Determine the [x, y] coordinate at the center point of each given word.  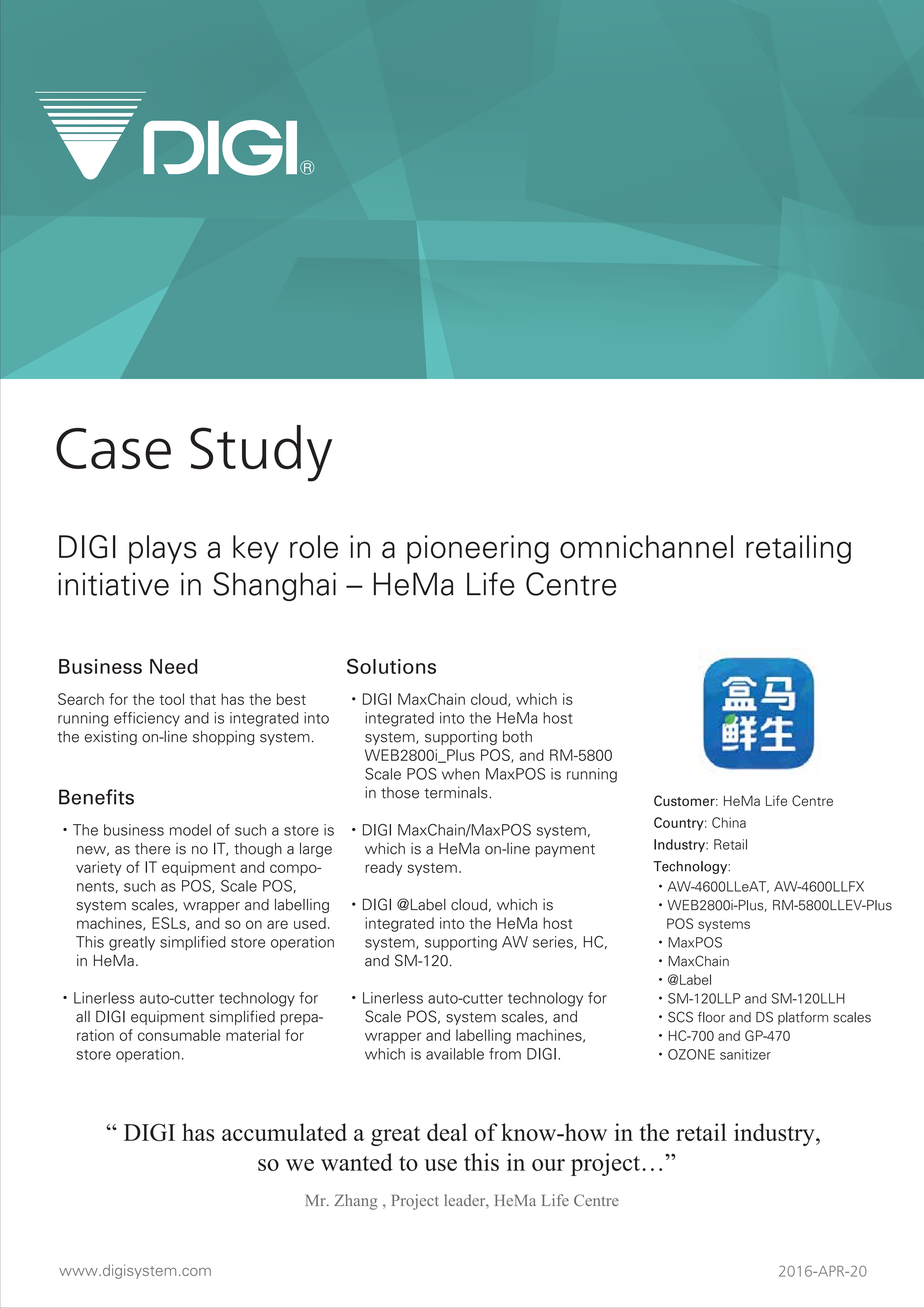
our [548, 1165]
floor [711, 1017]
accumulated [284, 1132]
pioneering [478, 549]
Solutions [391, 666]
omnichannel [646, 547]
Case [113, 448]
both [517, 737]
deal [447, 1132]
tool [171, 699]
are [277, 924]
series [554, 942]
